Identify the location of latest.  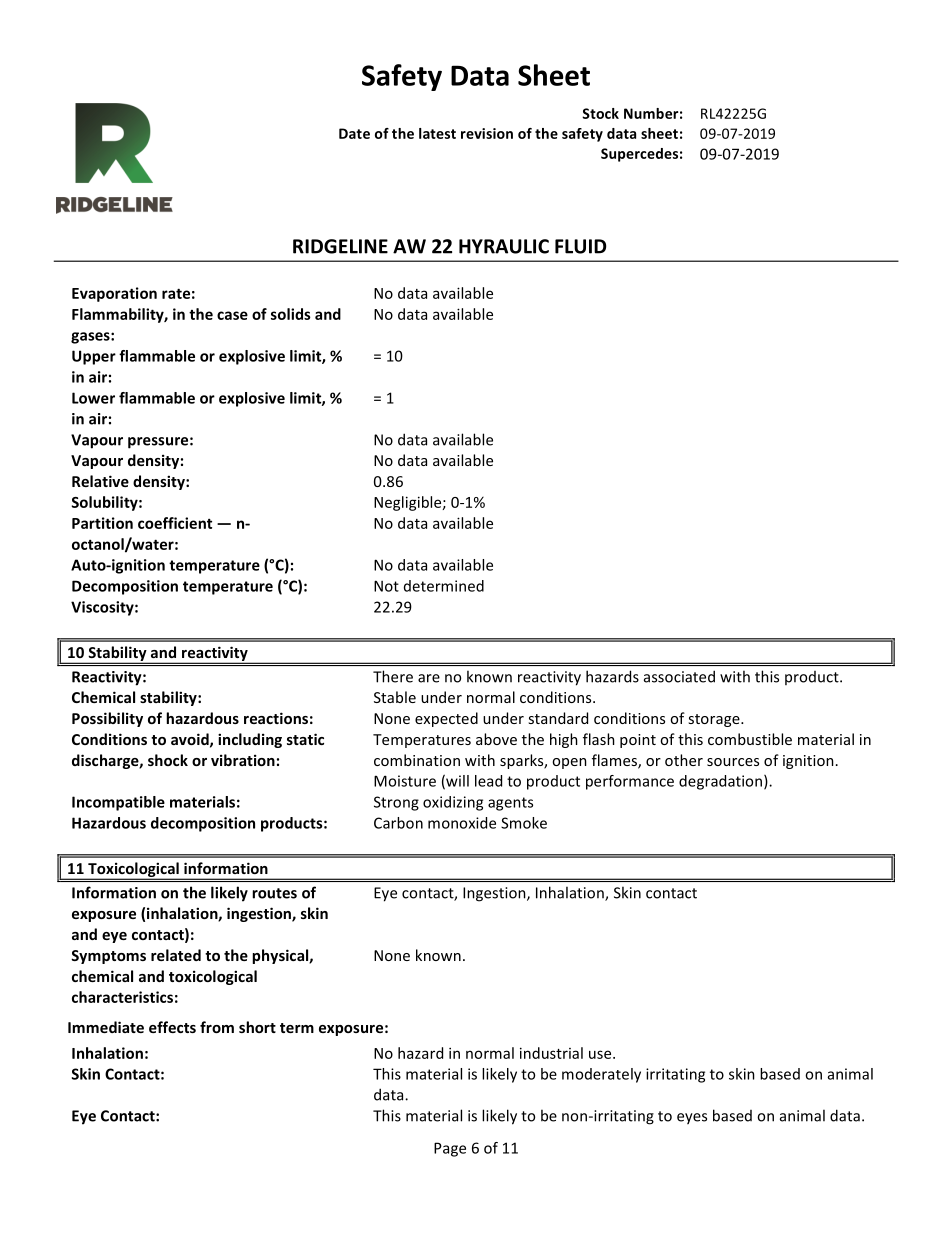
(437, 133).
